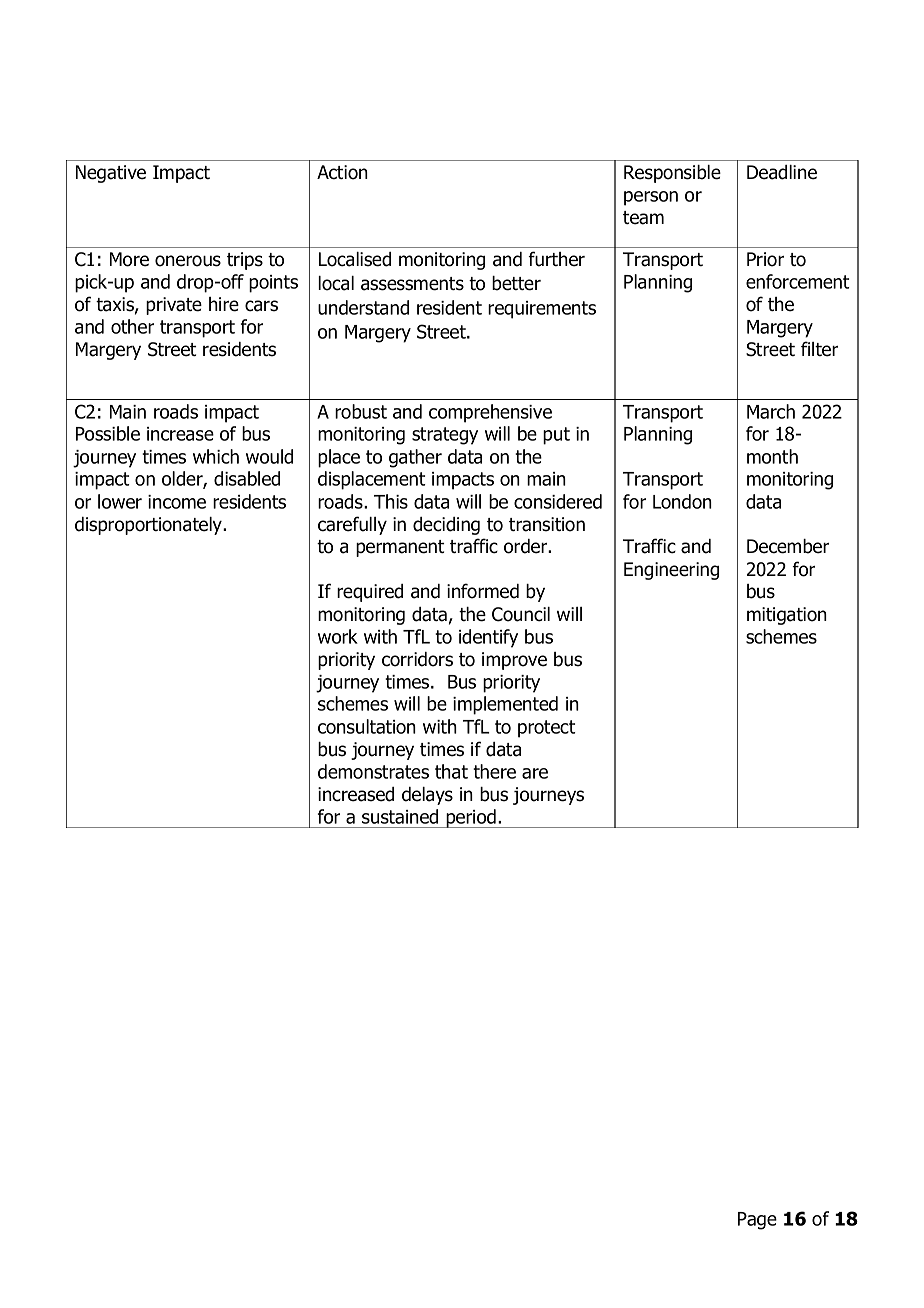  I want to click on Page, so click(757, 1221).
